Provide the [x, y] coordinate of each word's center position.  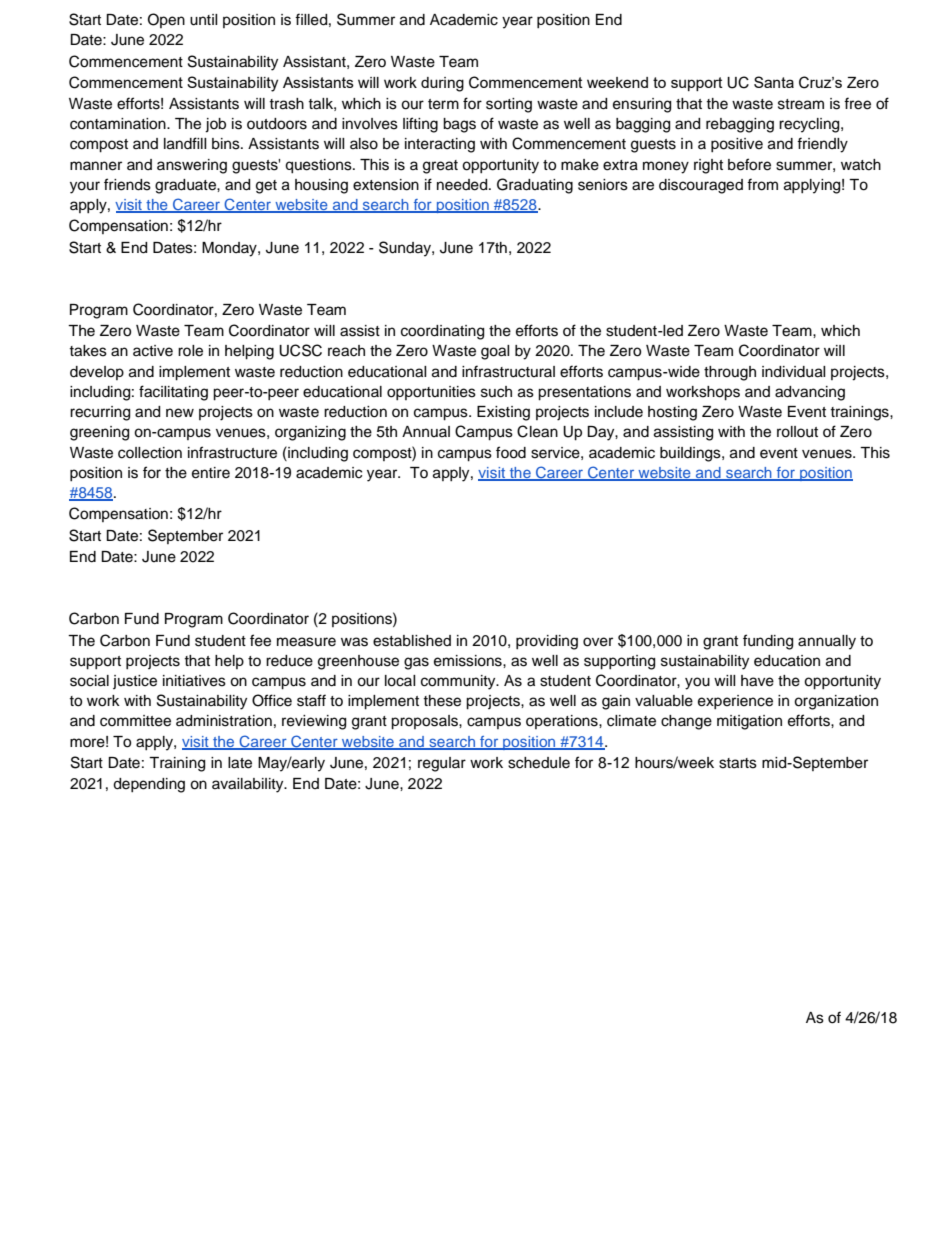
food [511, 452]
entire [211, 473]
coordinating [442, 332]
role [190, 351]
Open [166, 20]
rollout [797, 432]
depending [149, 785]
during [442, 84]
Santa [774, 82]
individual [794, 372]
